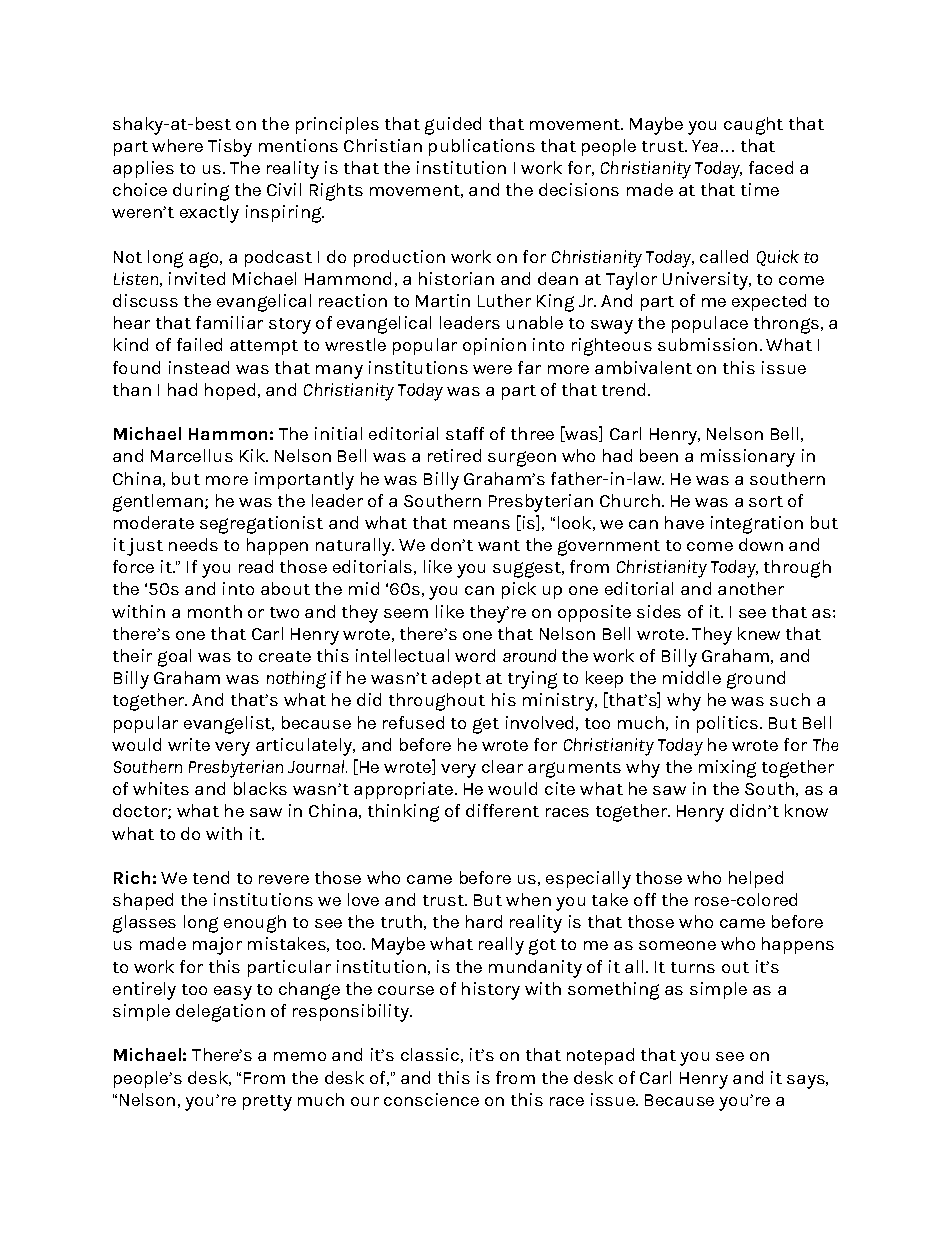 The width and height of the screenshot is (952, 1233). Describe the element at coordinates (475, 655) in the screenshot. I see `word` at that location.
